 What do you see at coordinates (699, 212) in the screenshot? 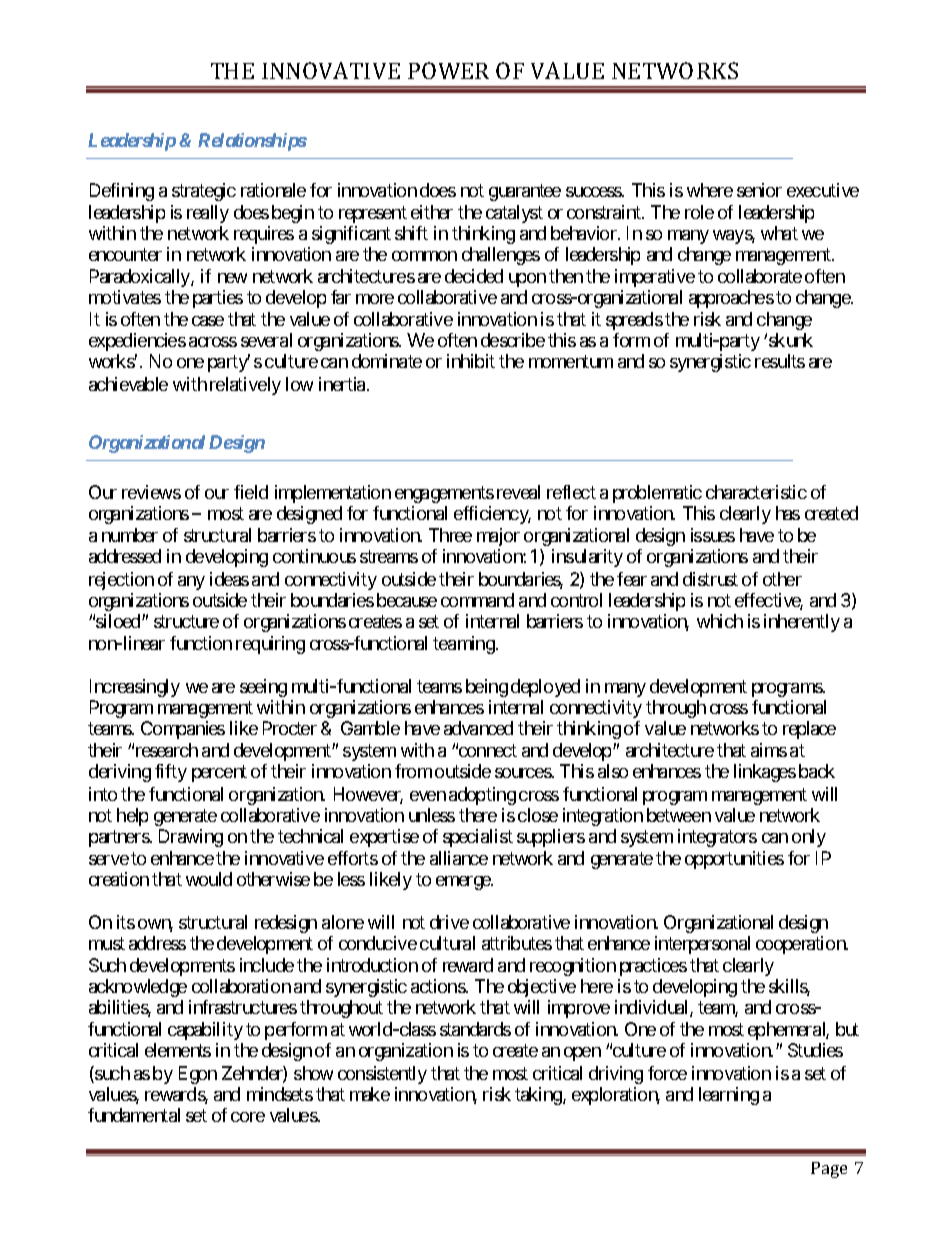
I see `role` at bounding box center [699, 212].
